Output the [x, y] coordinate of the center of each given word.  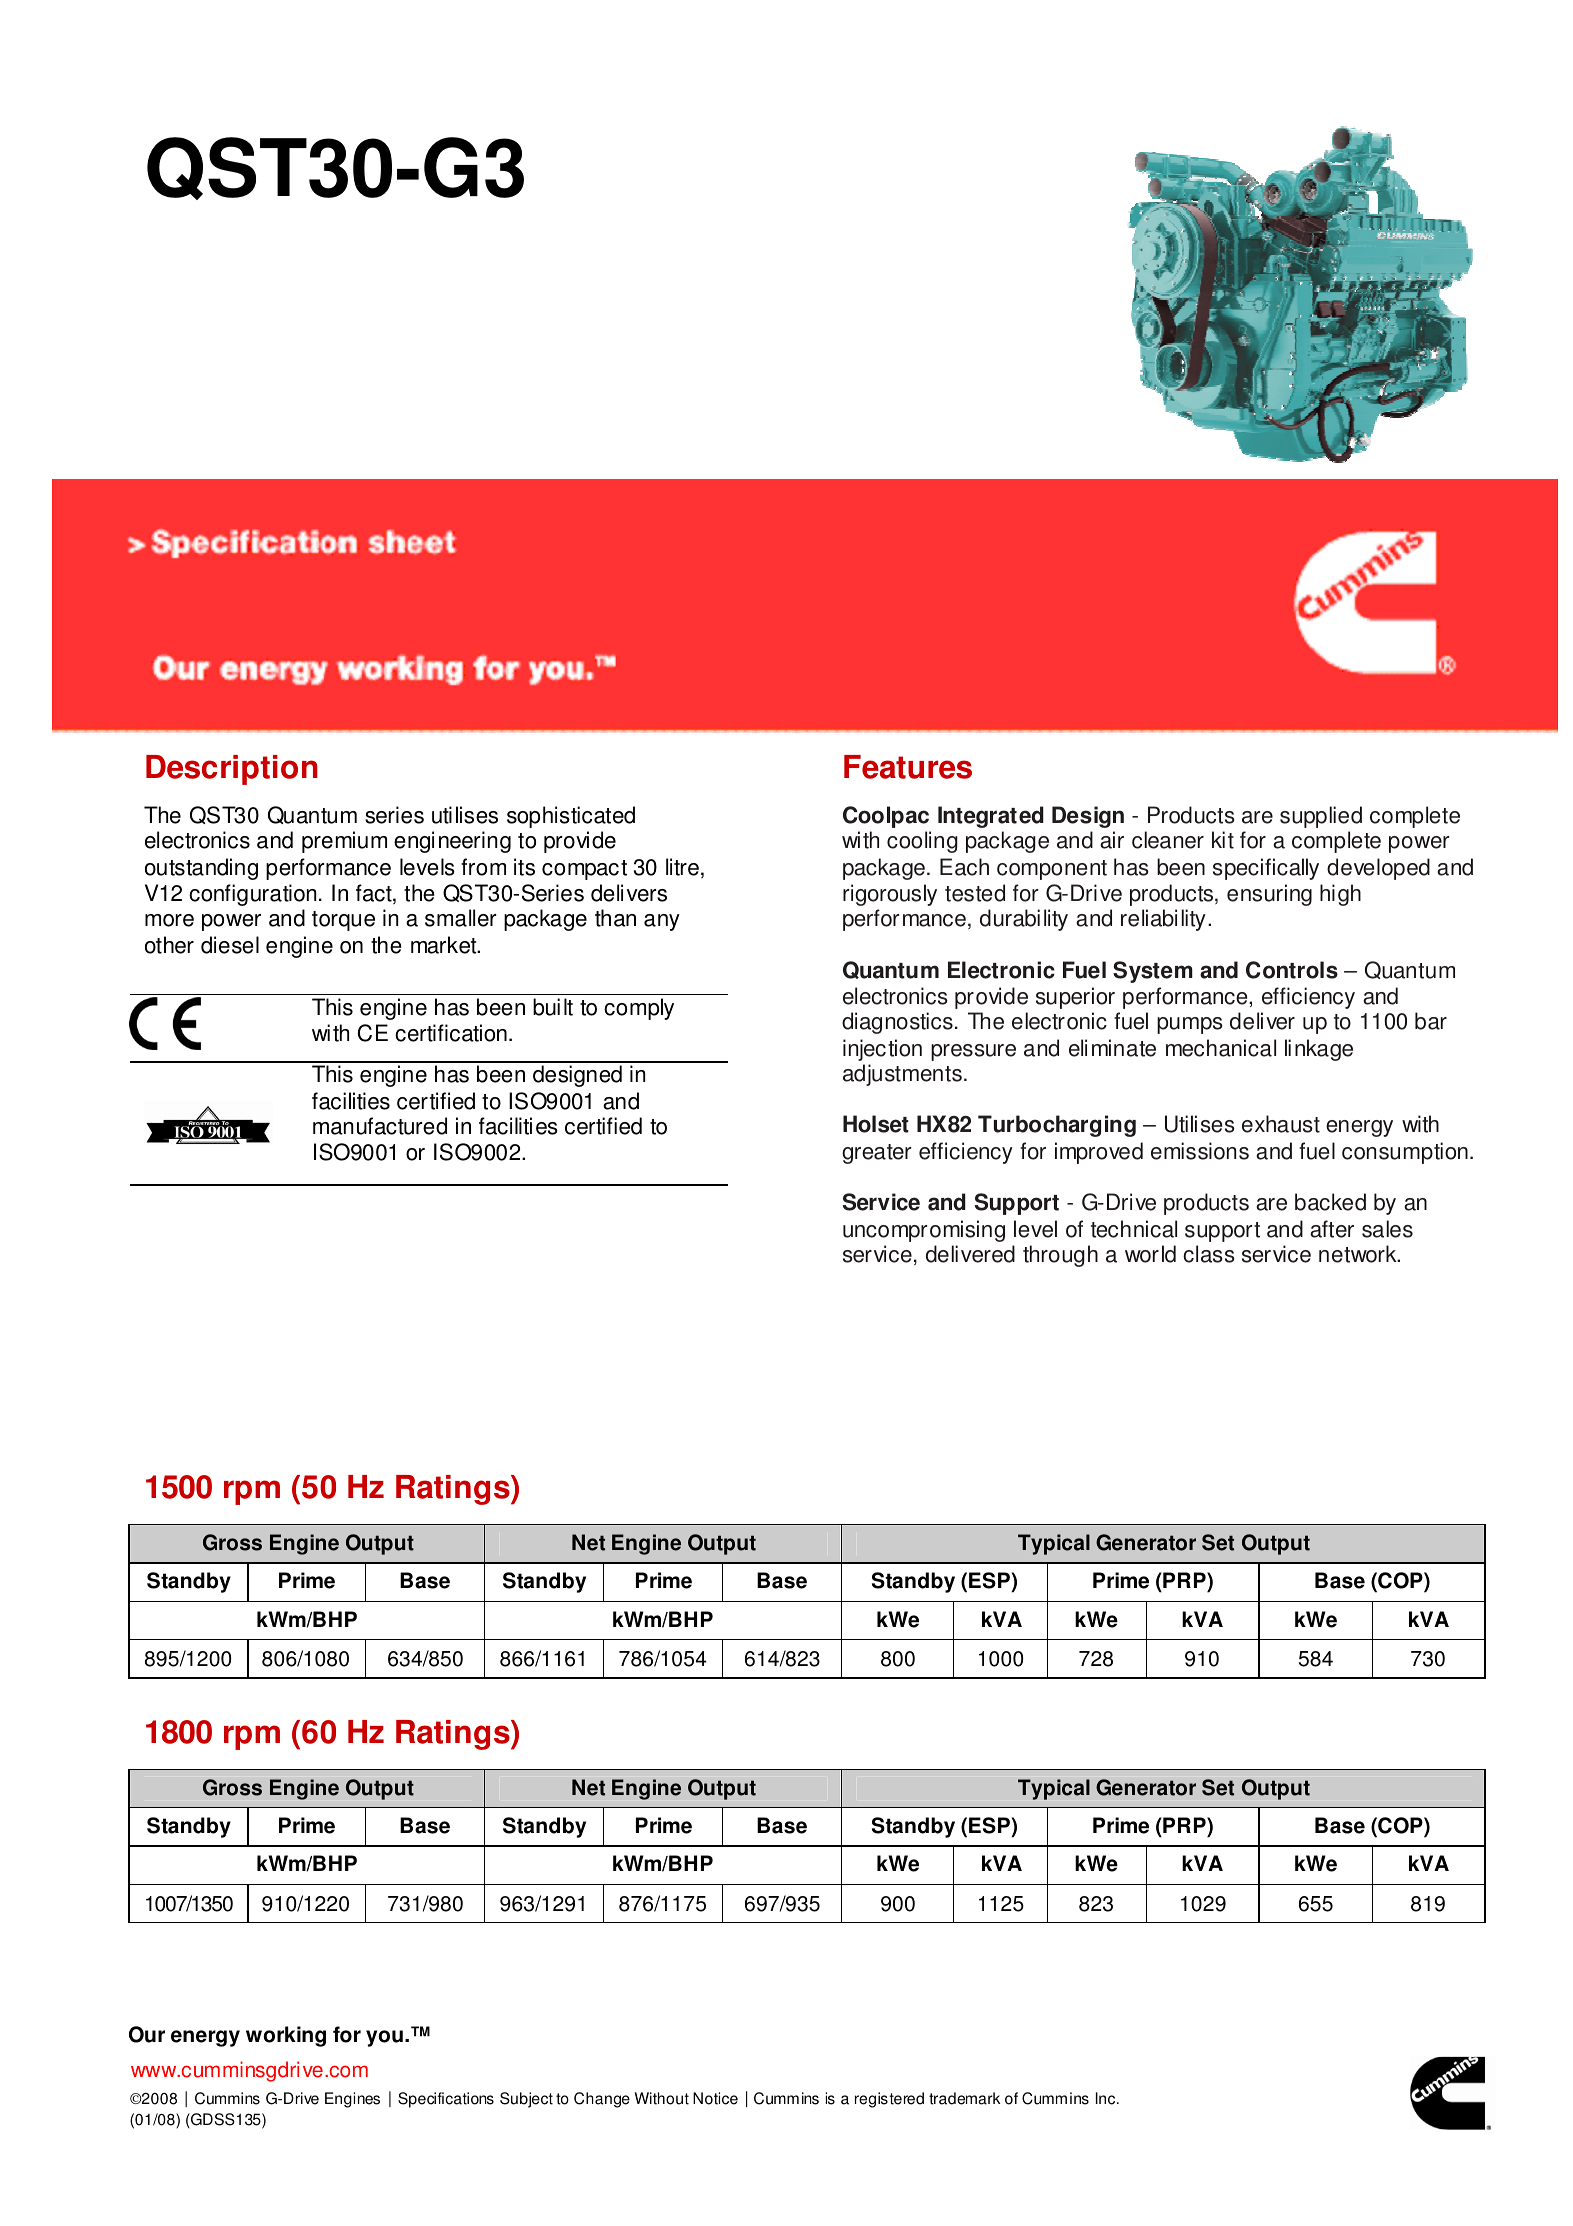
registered [889, 2100]
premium [344, 842]
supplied [1321, 817]
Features [908, 767]
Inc [1107, 2098]
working [286, 2036]
